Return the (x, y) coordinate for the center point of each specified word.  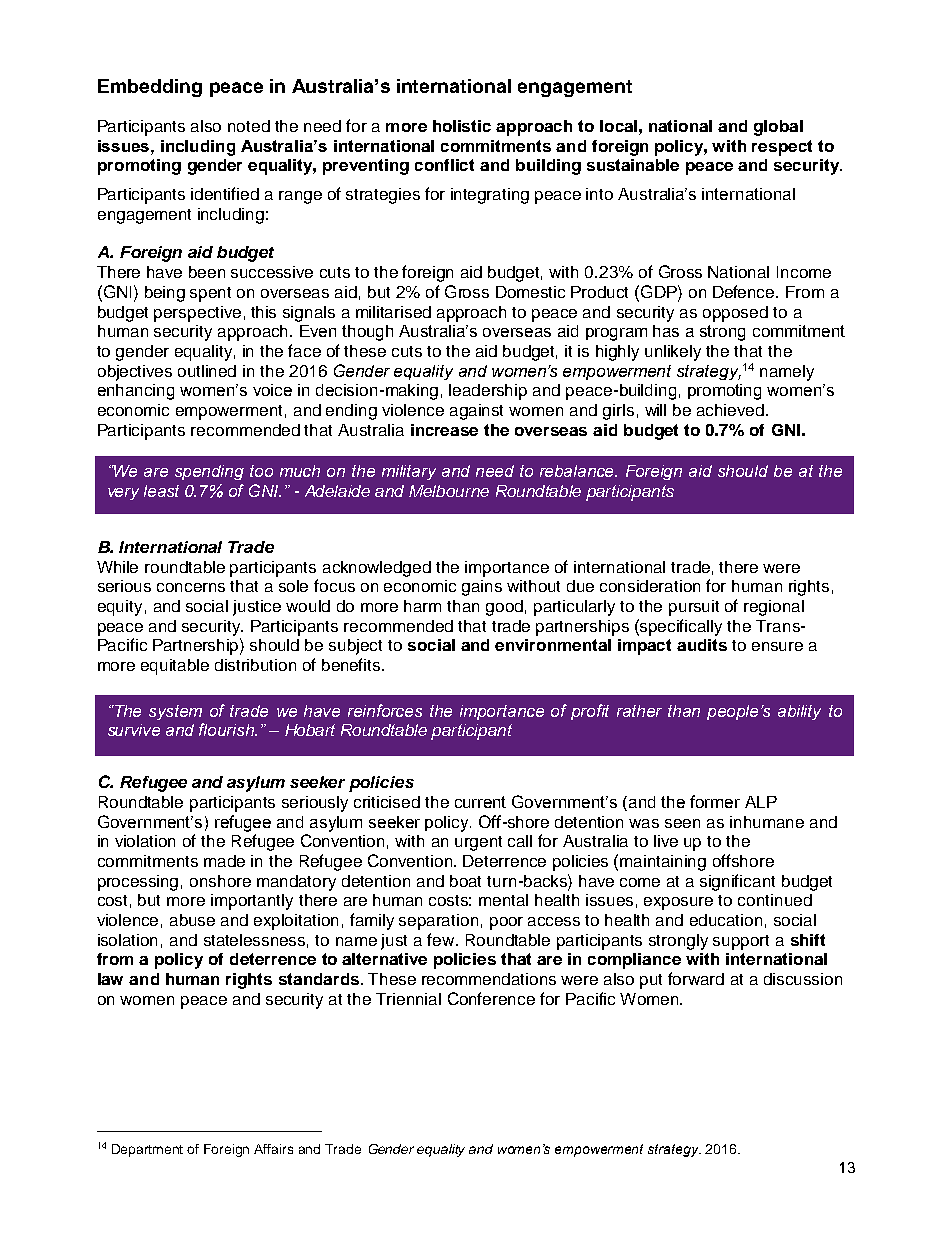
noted (249, 126)
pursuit (694, 608)
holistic (462, 126)
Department (147, 1150)
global (778, 128)
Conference (491, 998)
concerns (191, 587)
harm (422, 606)
